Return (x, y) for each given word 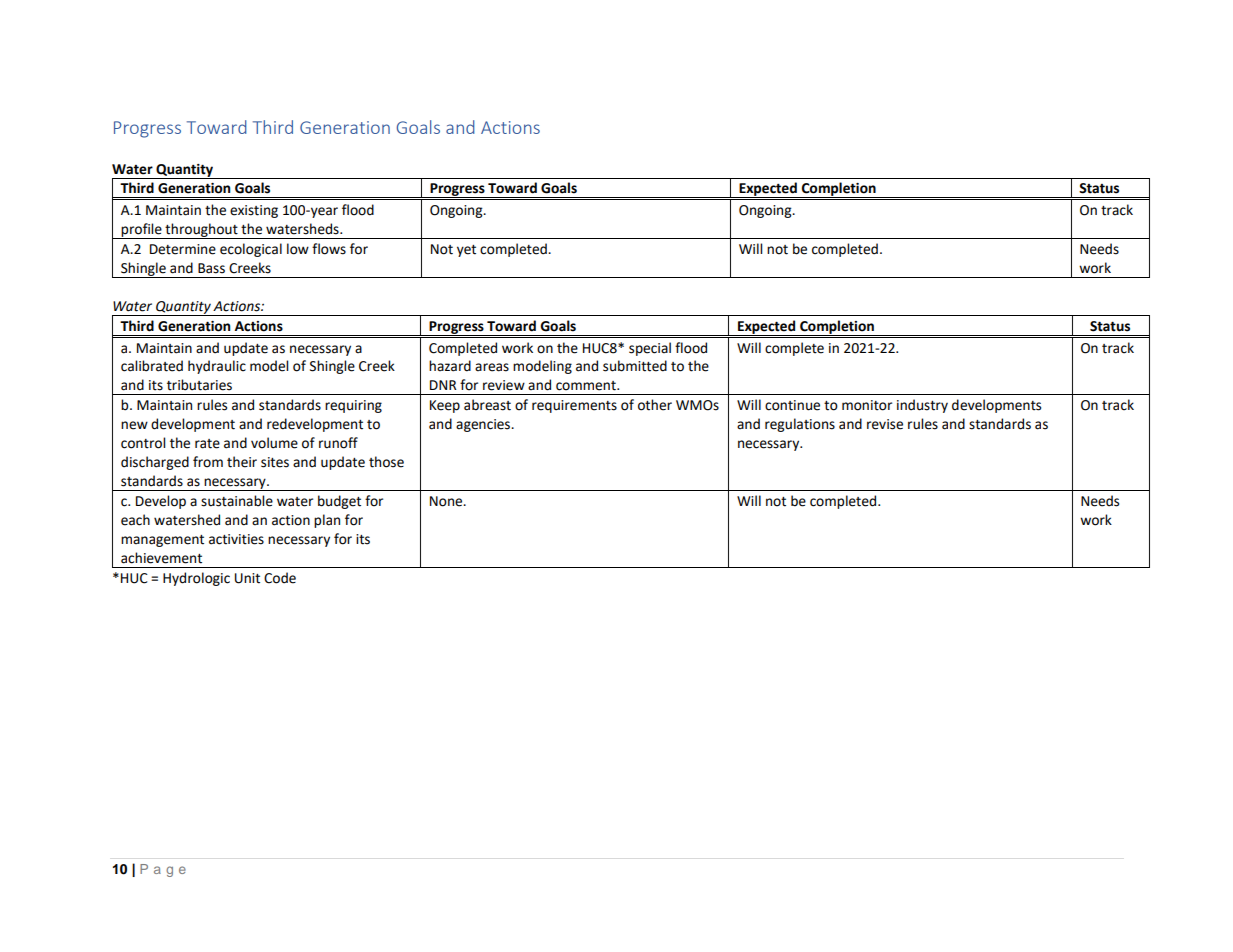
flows (329, 249)
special (650, 349)
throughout (201, 231)
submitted (635, 366)
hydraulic (217, 367)
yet (466, 251)
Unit (247, 578)
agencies (484, 425)
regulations (800, 425)
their (242, 462)
